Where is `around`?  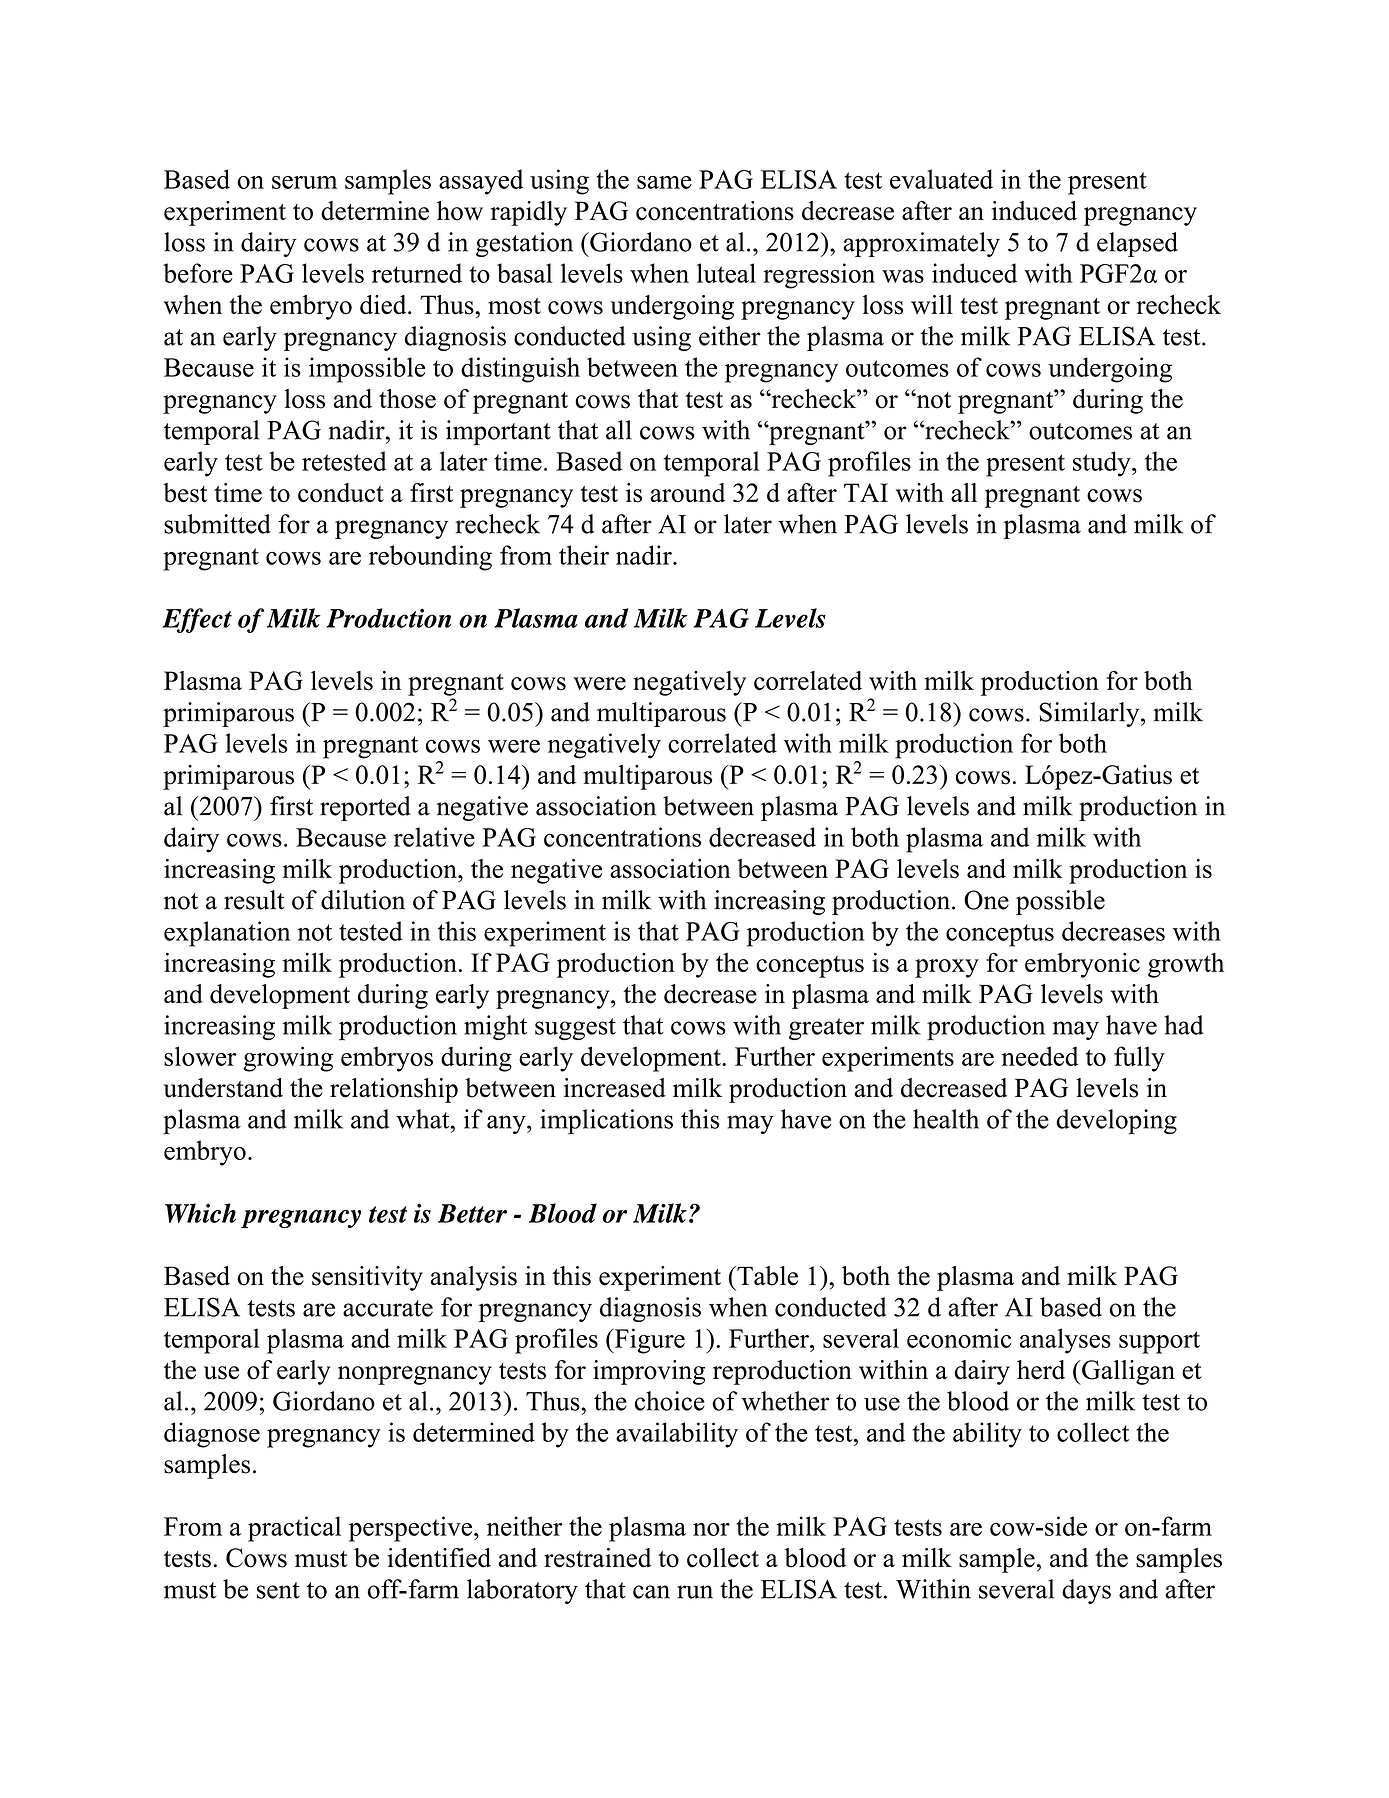
around is located at coordinates (687, 493).
